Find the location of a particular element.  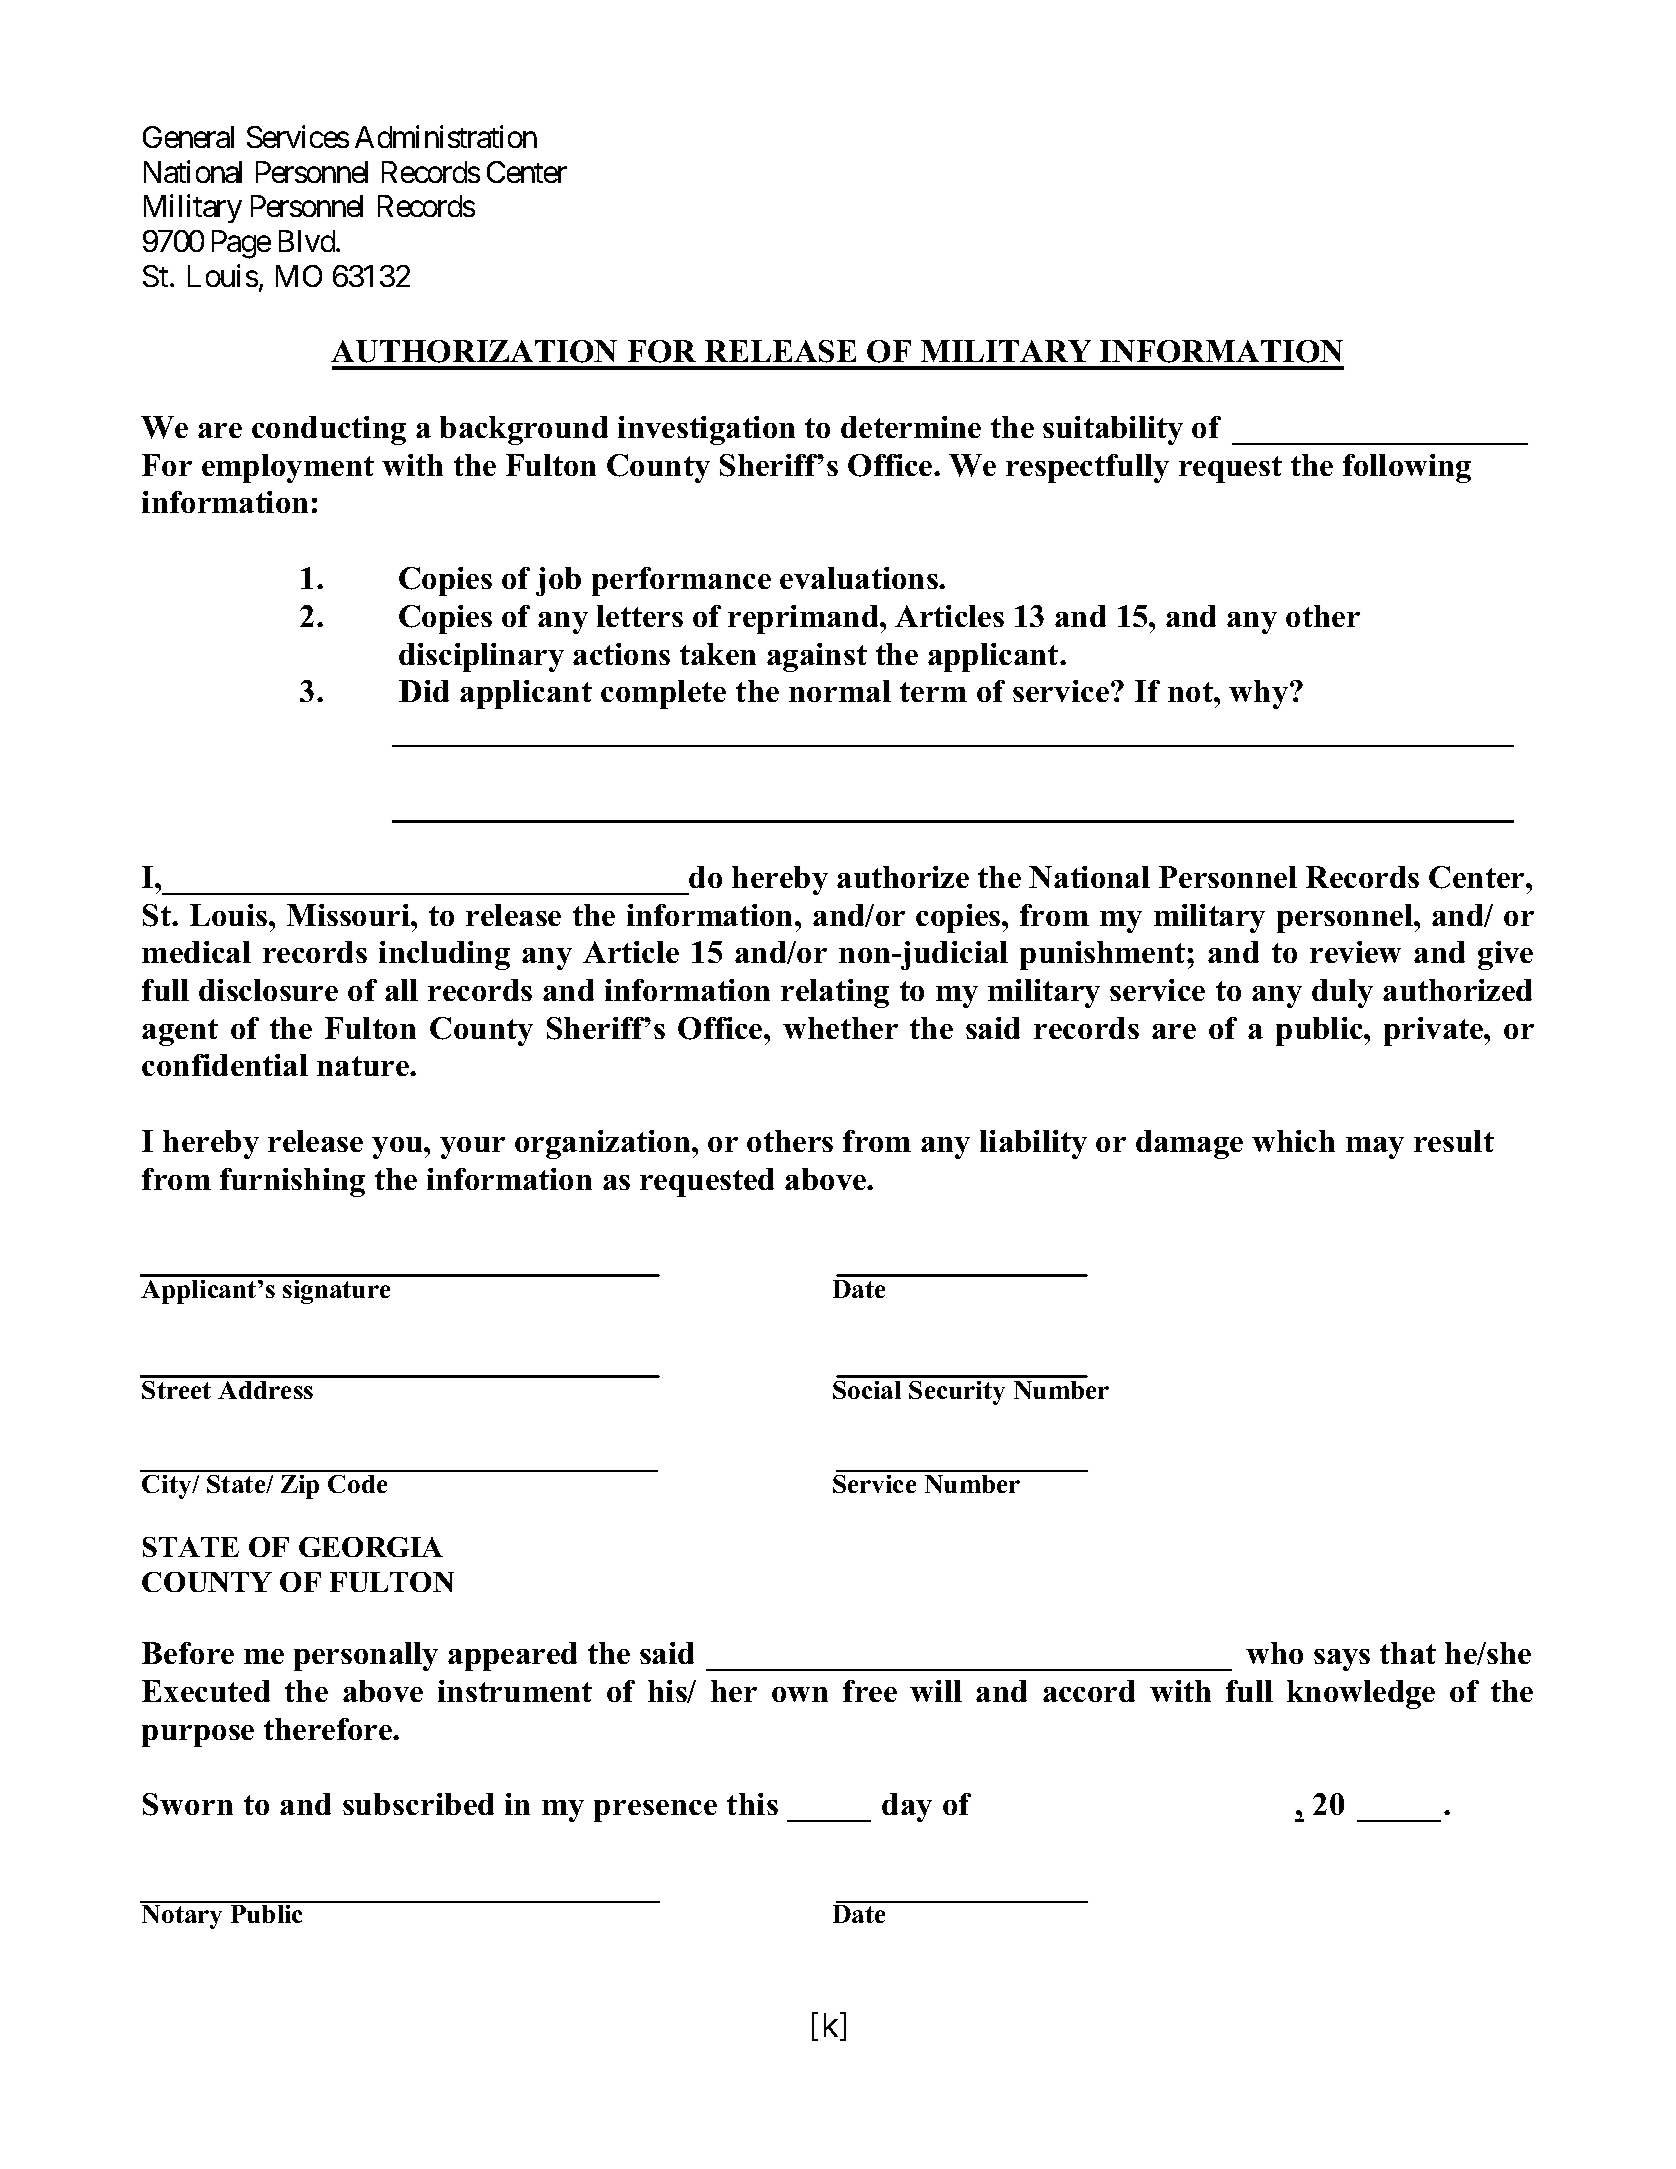

following is located at coordinates (1407, 468).
